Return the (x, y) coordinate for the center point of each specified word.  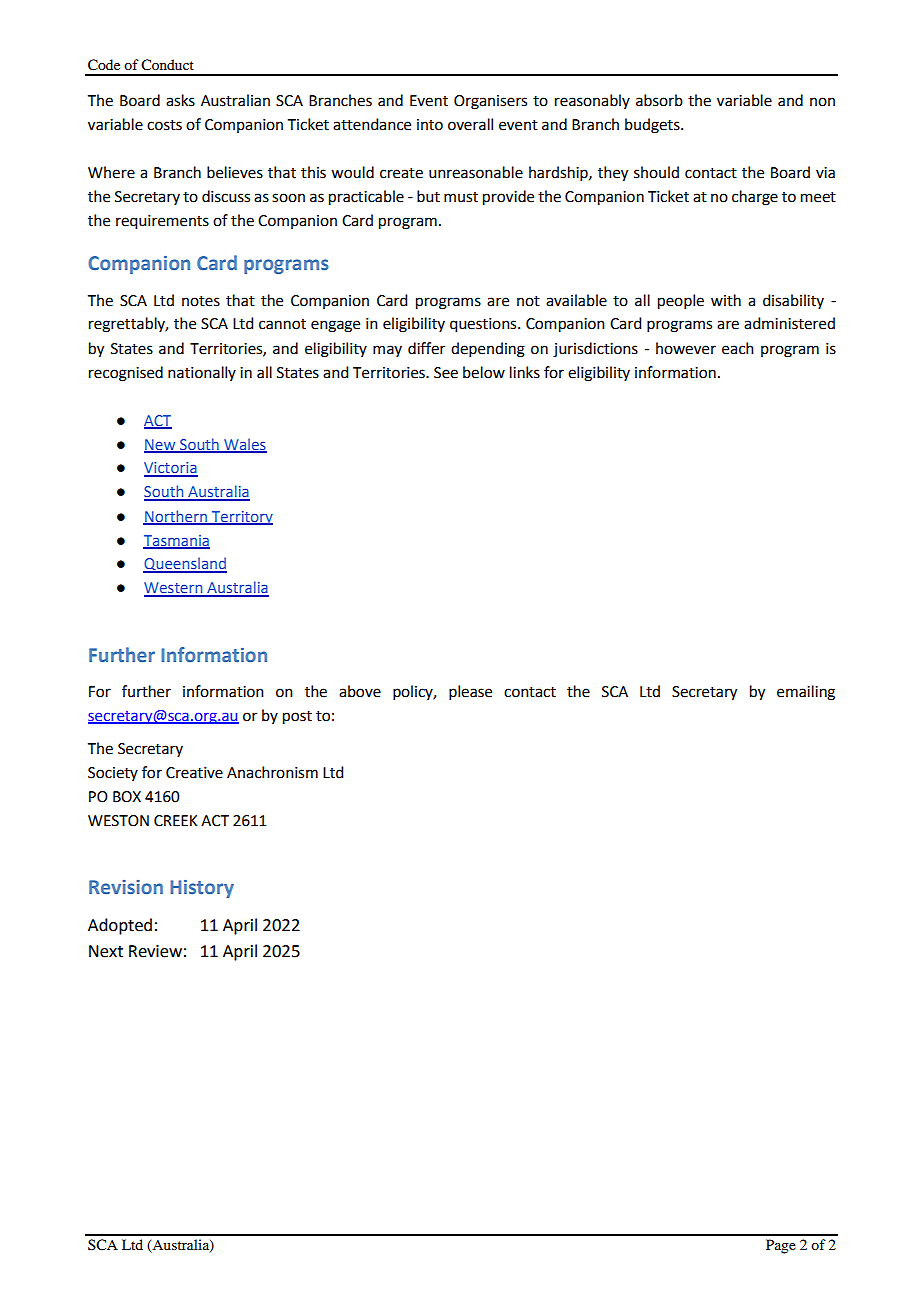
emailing (806, 693)
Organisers (490, 102)
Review (155, 951)
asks (180, 100)
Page (781, 1246)
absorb (659, 100)
